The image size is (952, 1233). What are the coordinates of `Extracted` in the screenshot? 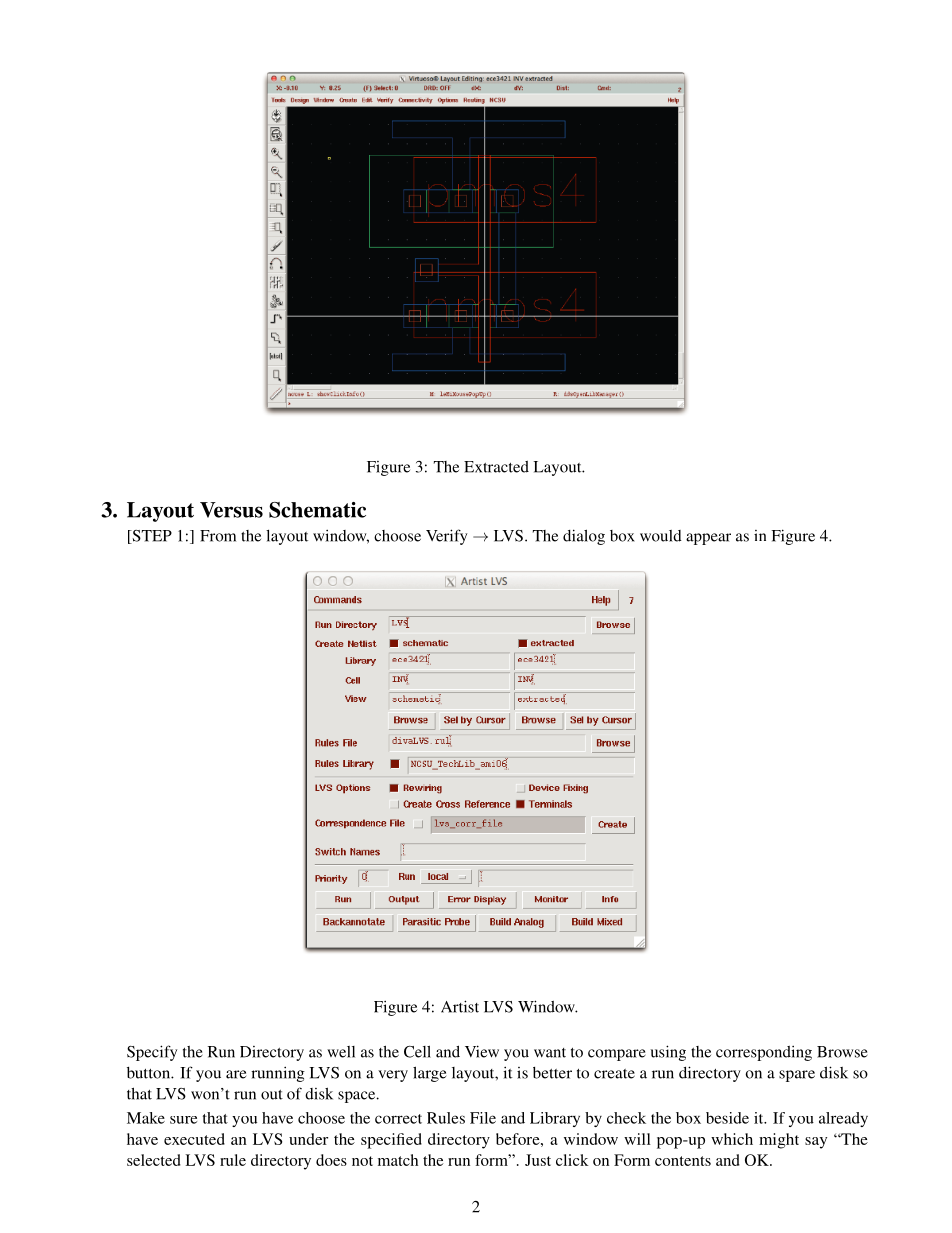 It's located at (496, 467).
